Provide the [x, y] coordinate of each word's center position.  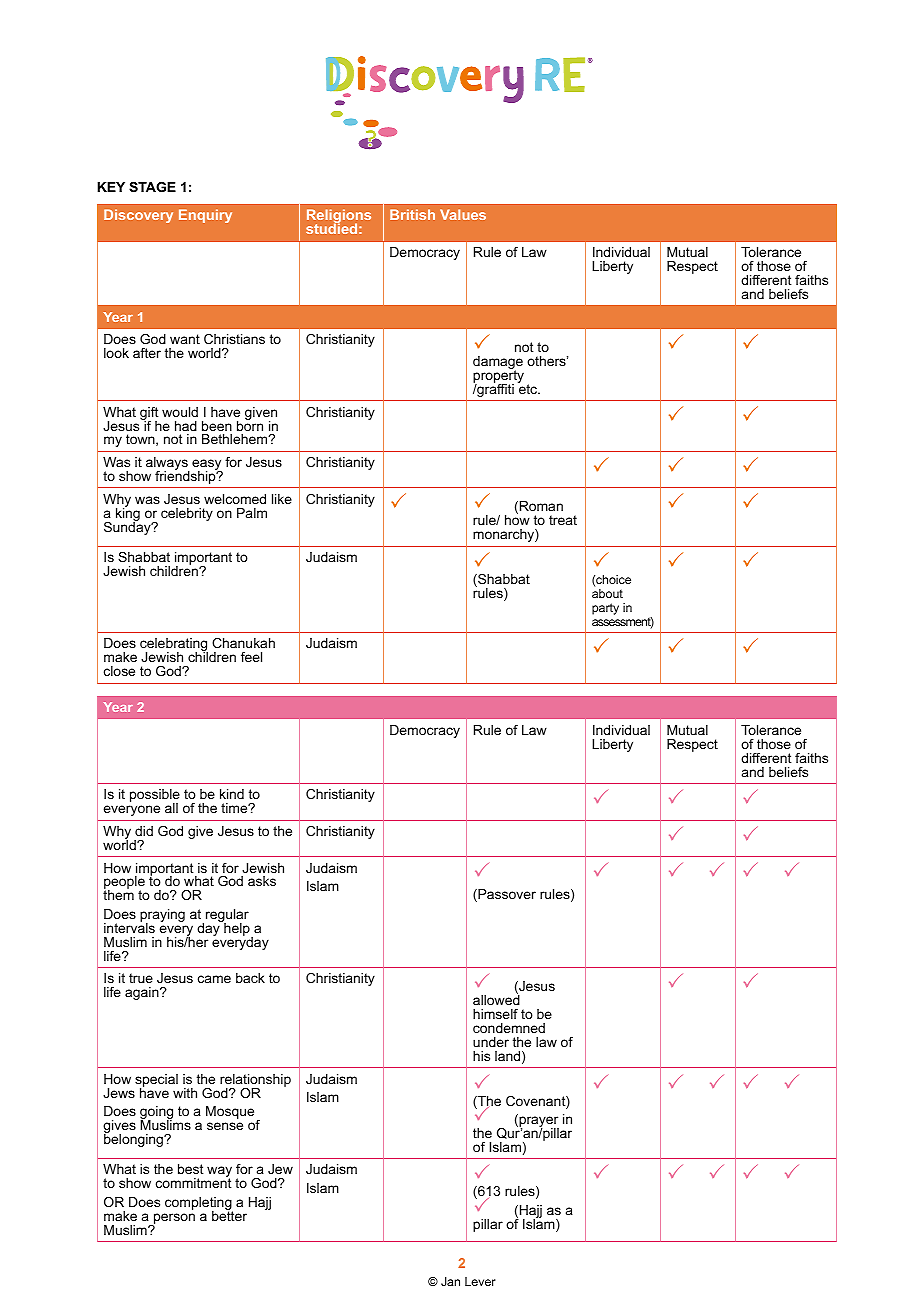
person [173, 1220]
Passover [506, 895]
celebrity [187, 514]
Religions [339, 217]
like [282, 499]
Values [463, 214]
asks [262, 881]
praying [162, 917]
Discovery [138, 216]
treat [563, 520]
